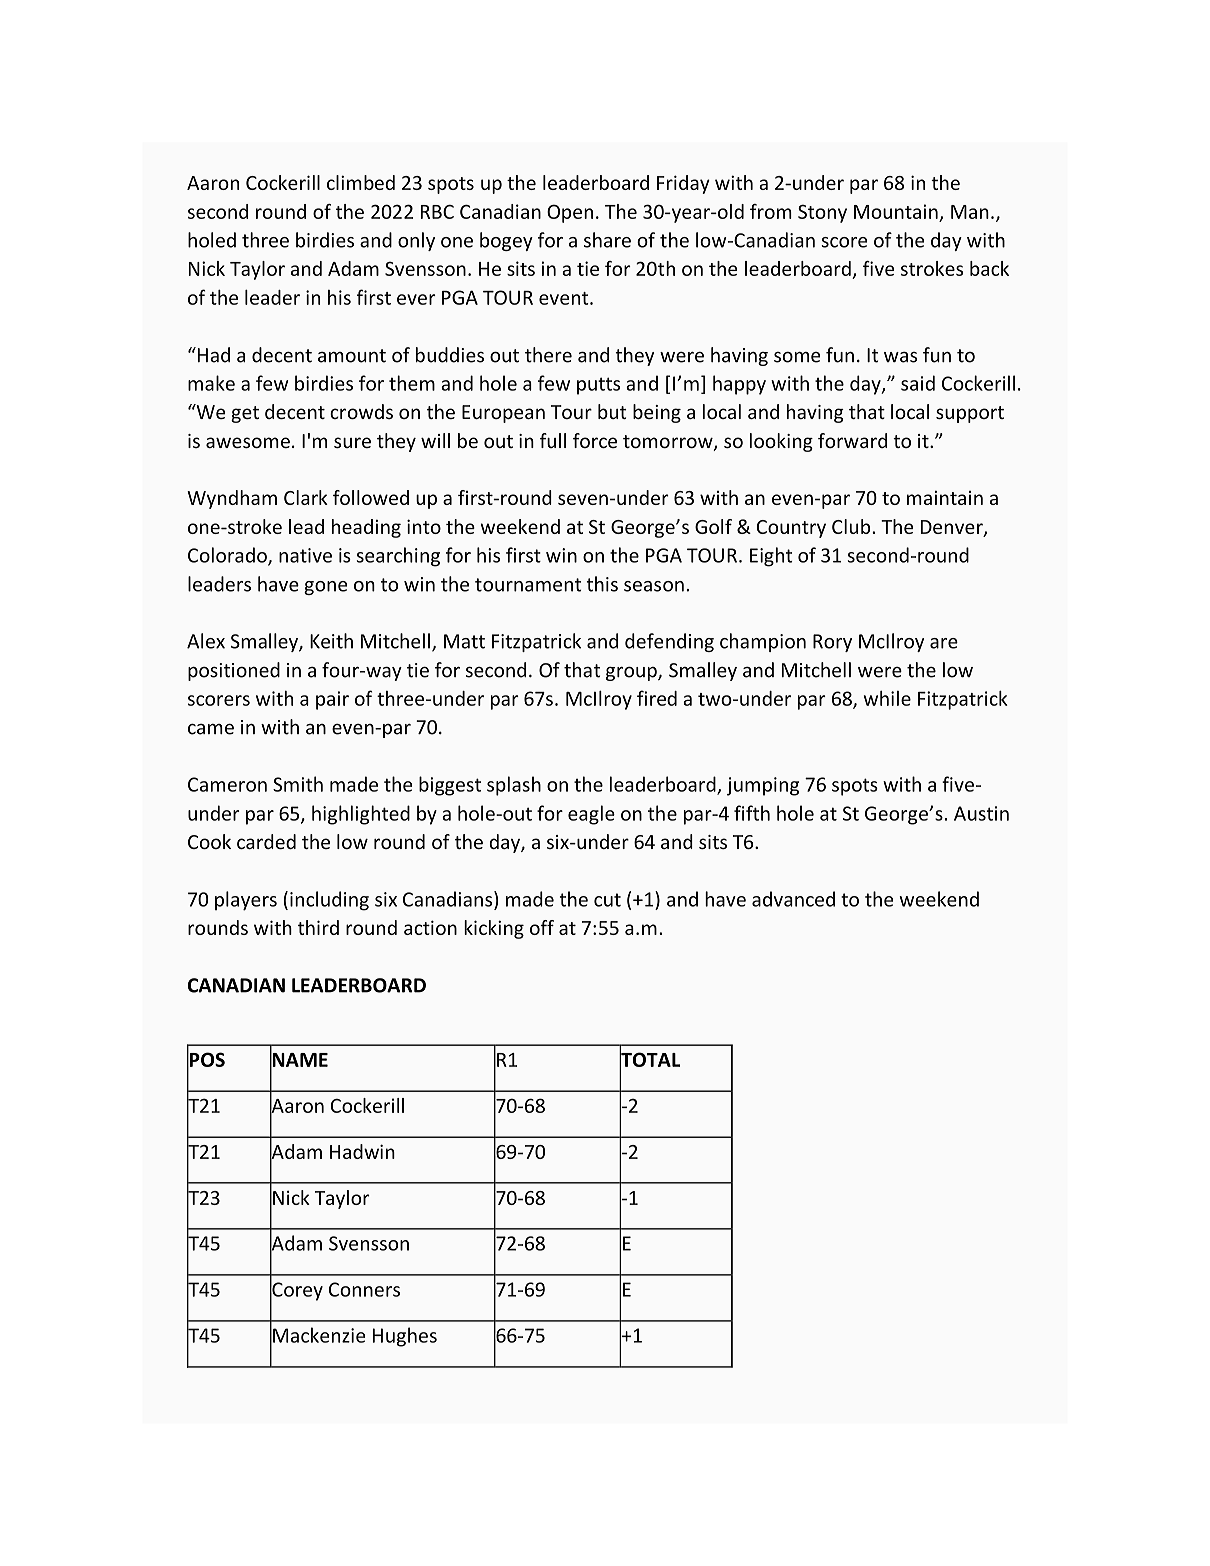  I want to click on Smith, so click(298, 784).
